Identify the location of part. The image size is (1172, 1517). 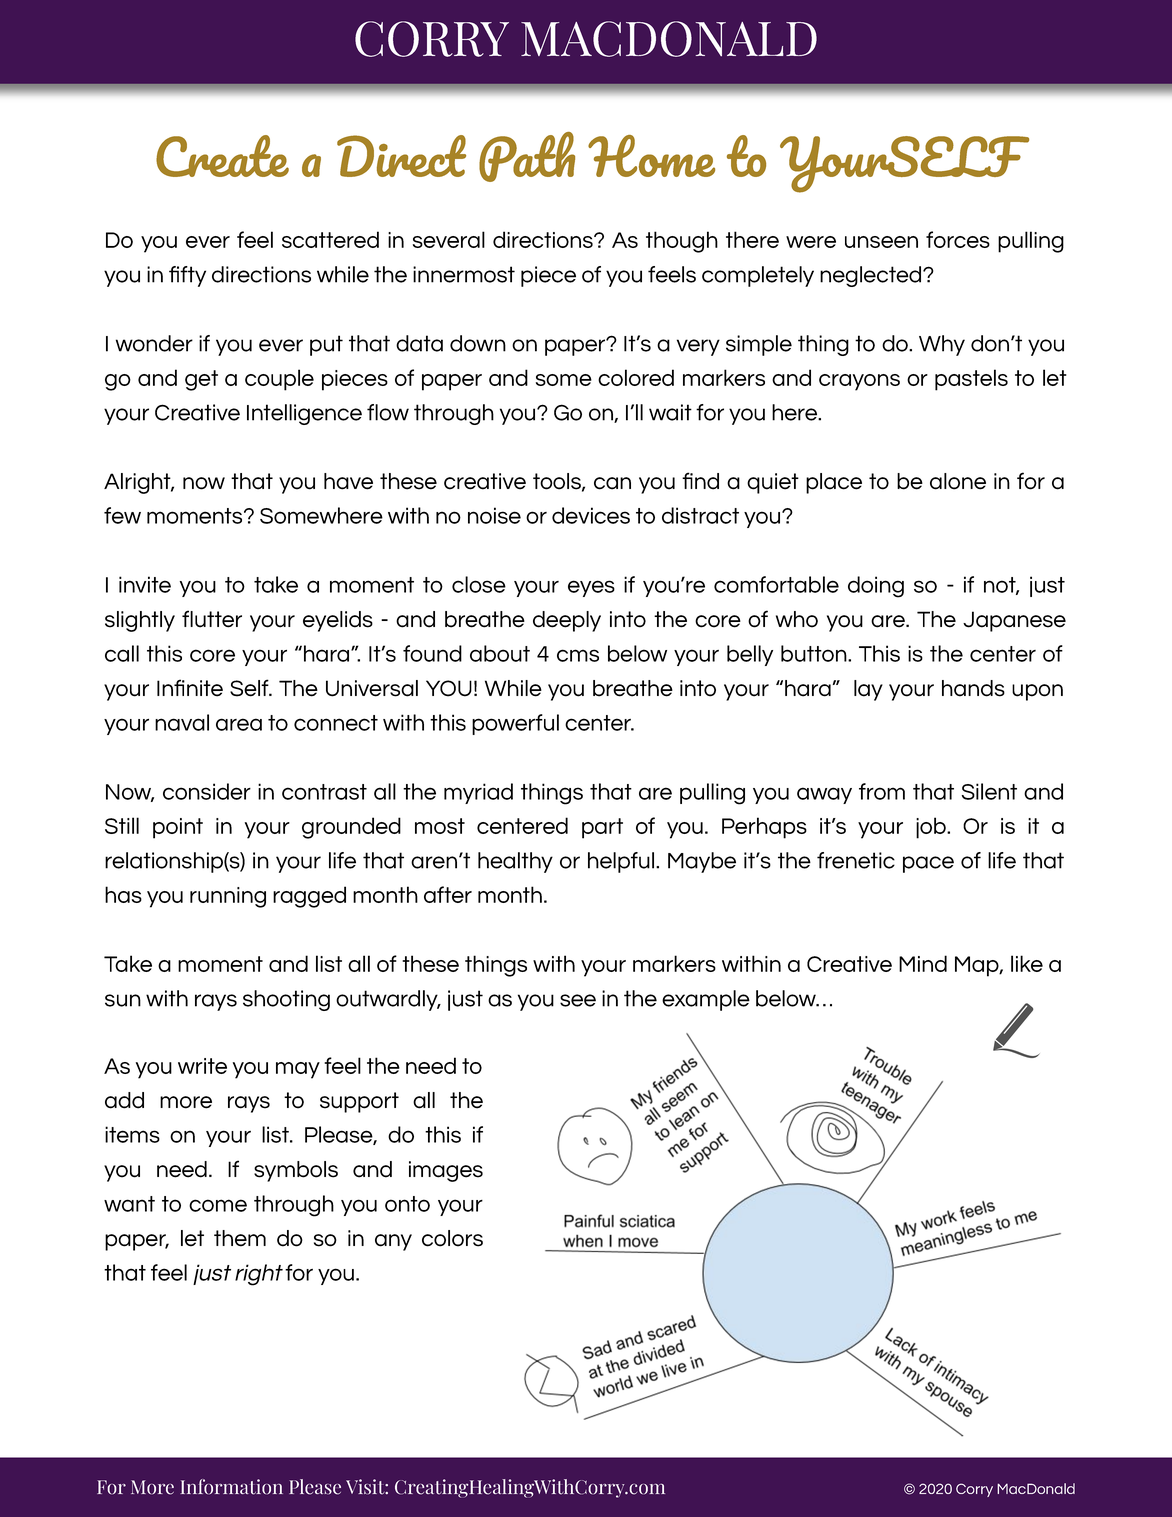
(602, 828).
